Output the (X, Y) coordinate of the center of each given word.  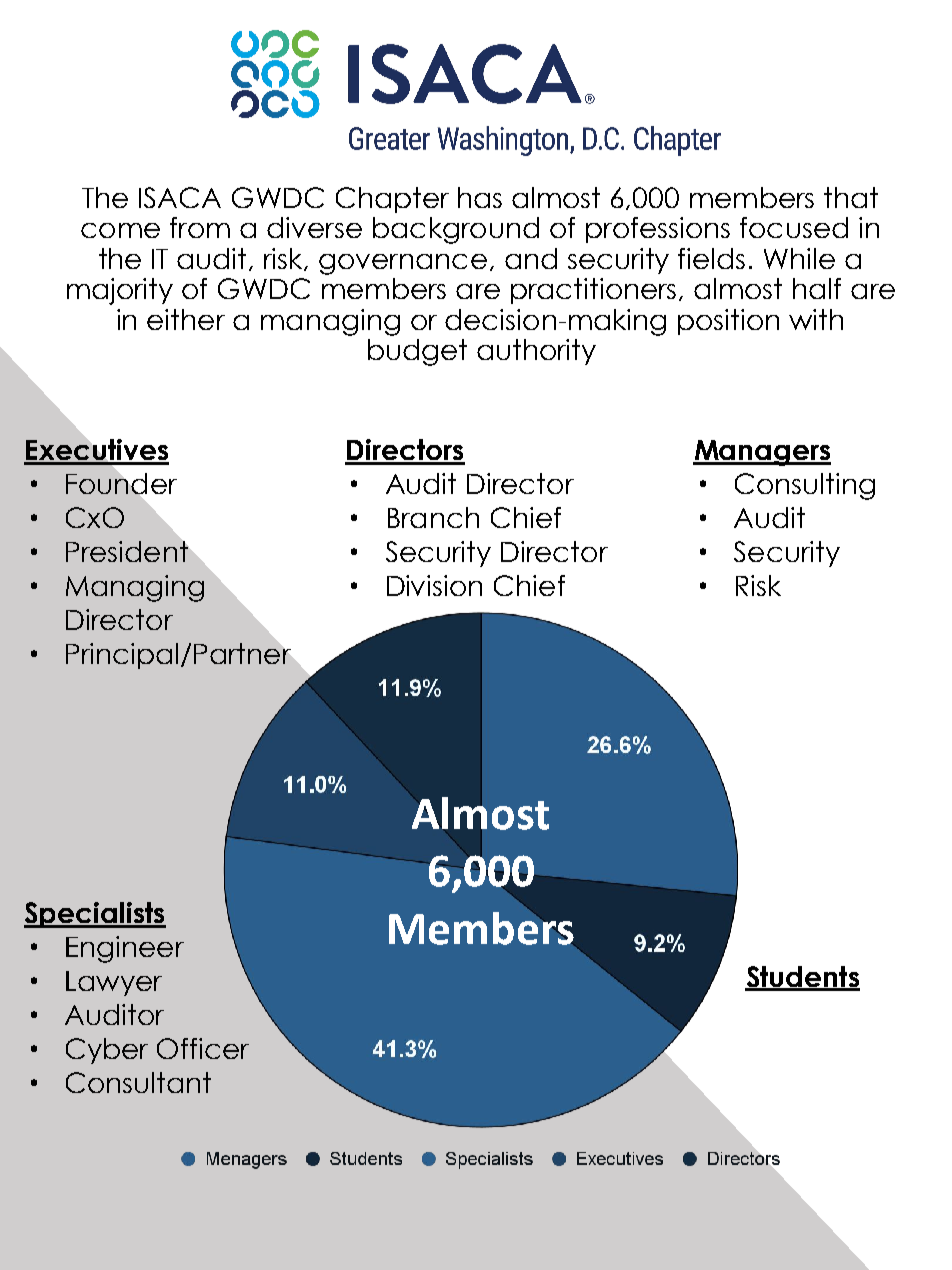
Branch (433, 517)
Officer (203, 1048)
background (456, 230)
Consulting (805, 486)
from (200, 227)
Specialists (95, 915)
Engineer (125, 949)
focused (794, 227)
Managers (762, 453)
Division (434, 585)
